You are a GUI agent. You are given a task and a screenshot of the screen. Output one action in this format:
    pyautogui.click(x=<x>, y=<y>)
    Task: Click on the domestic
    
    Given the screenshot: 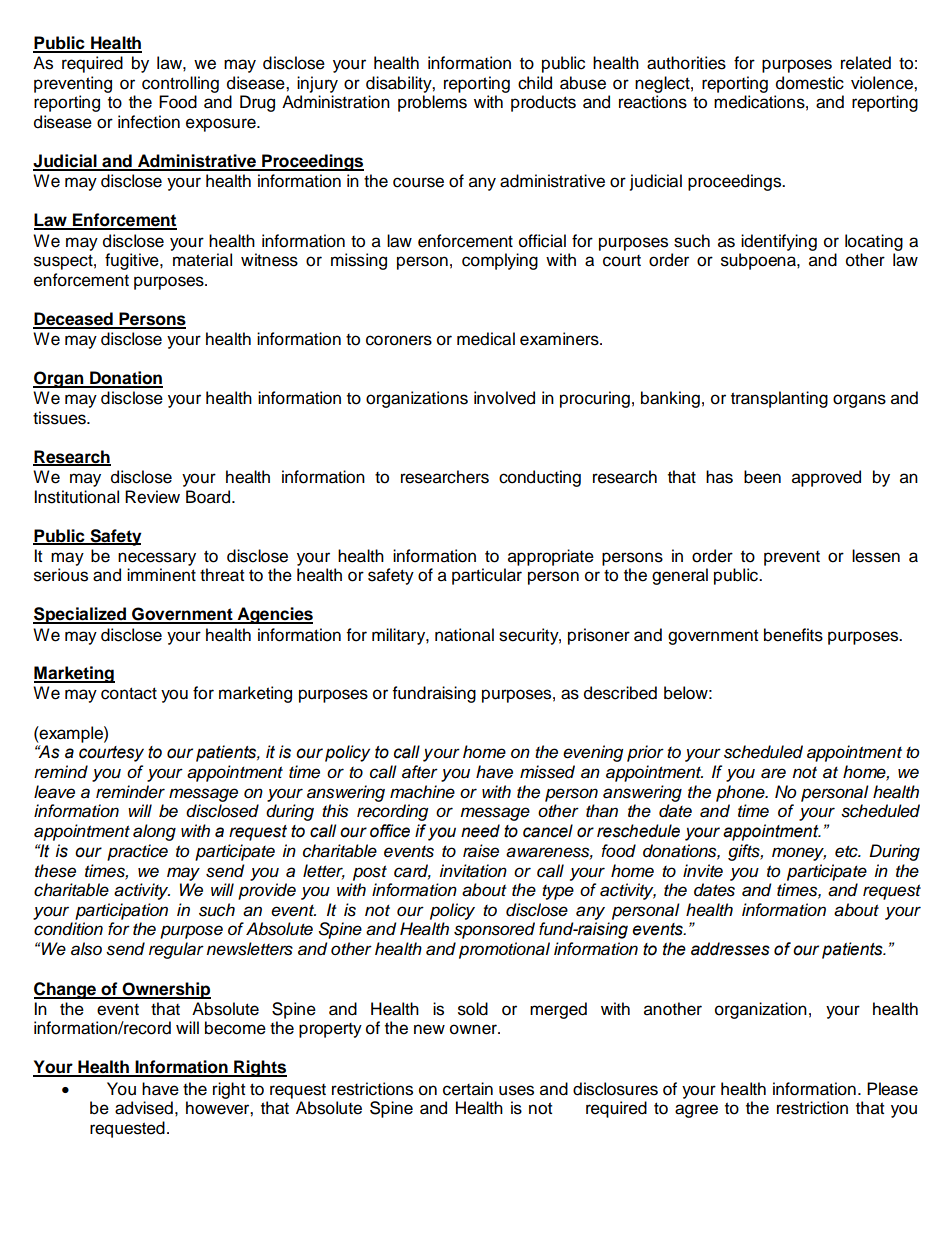 What is the action you would take?
    pyautogui.click(x=810, y=83)
